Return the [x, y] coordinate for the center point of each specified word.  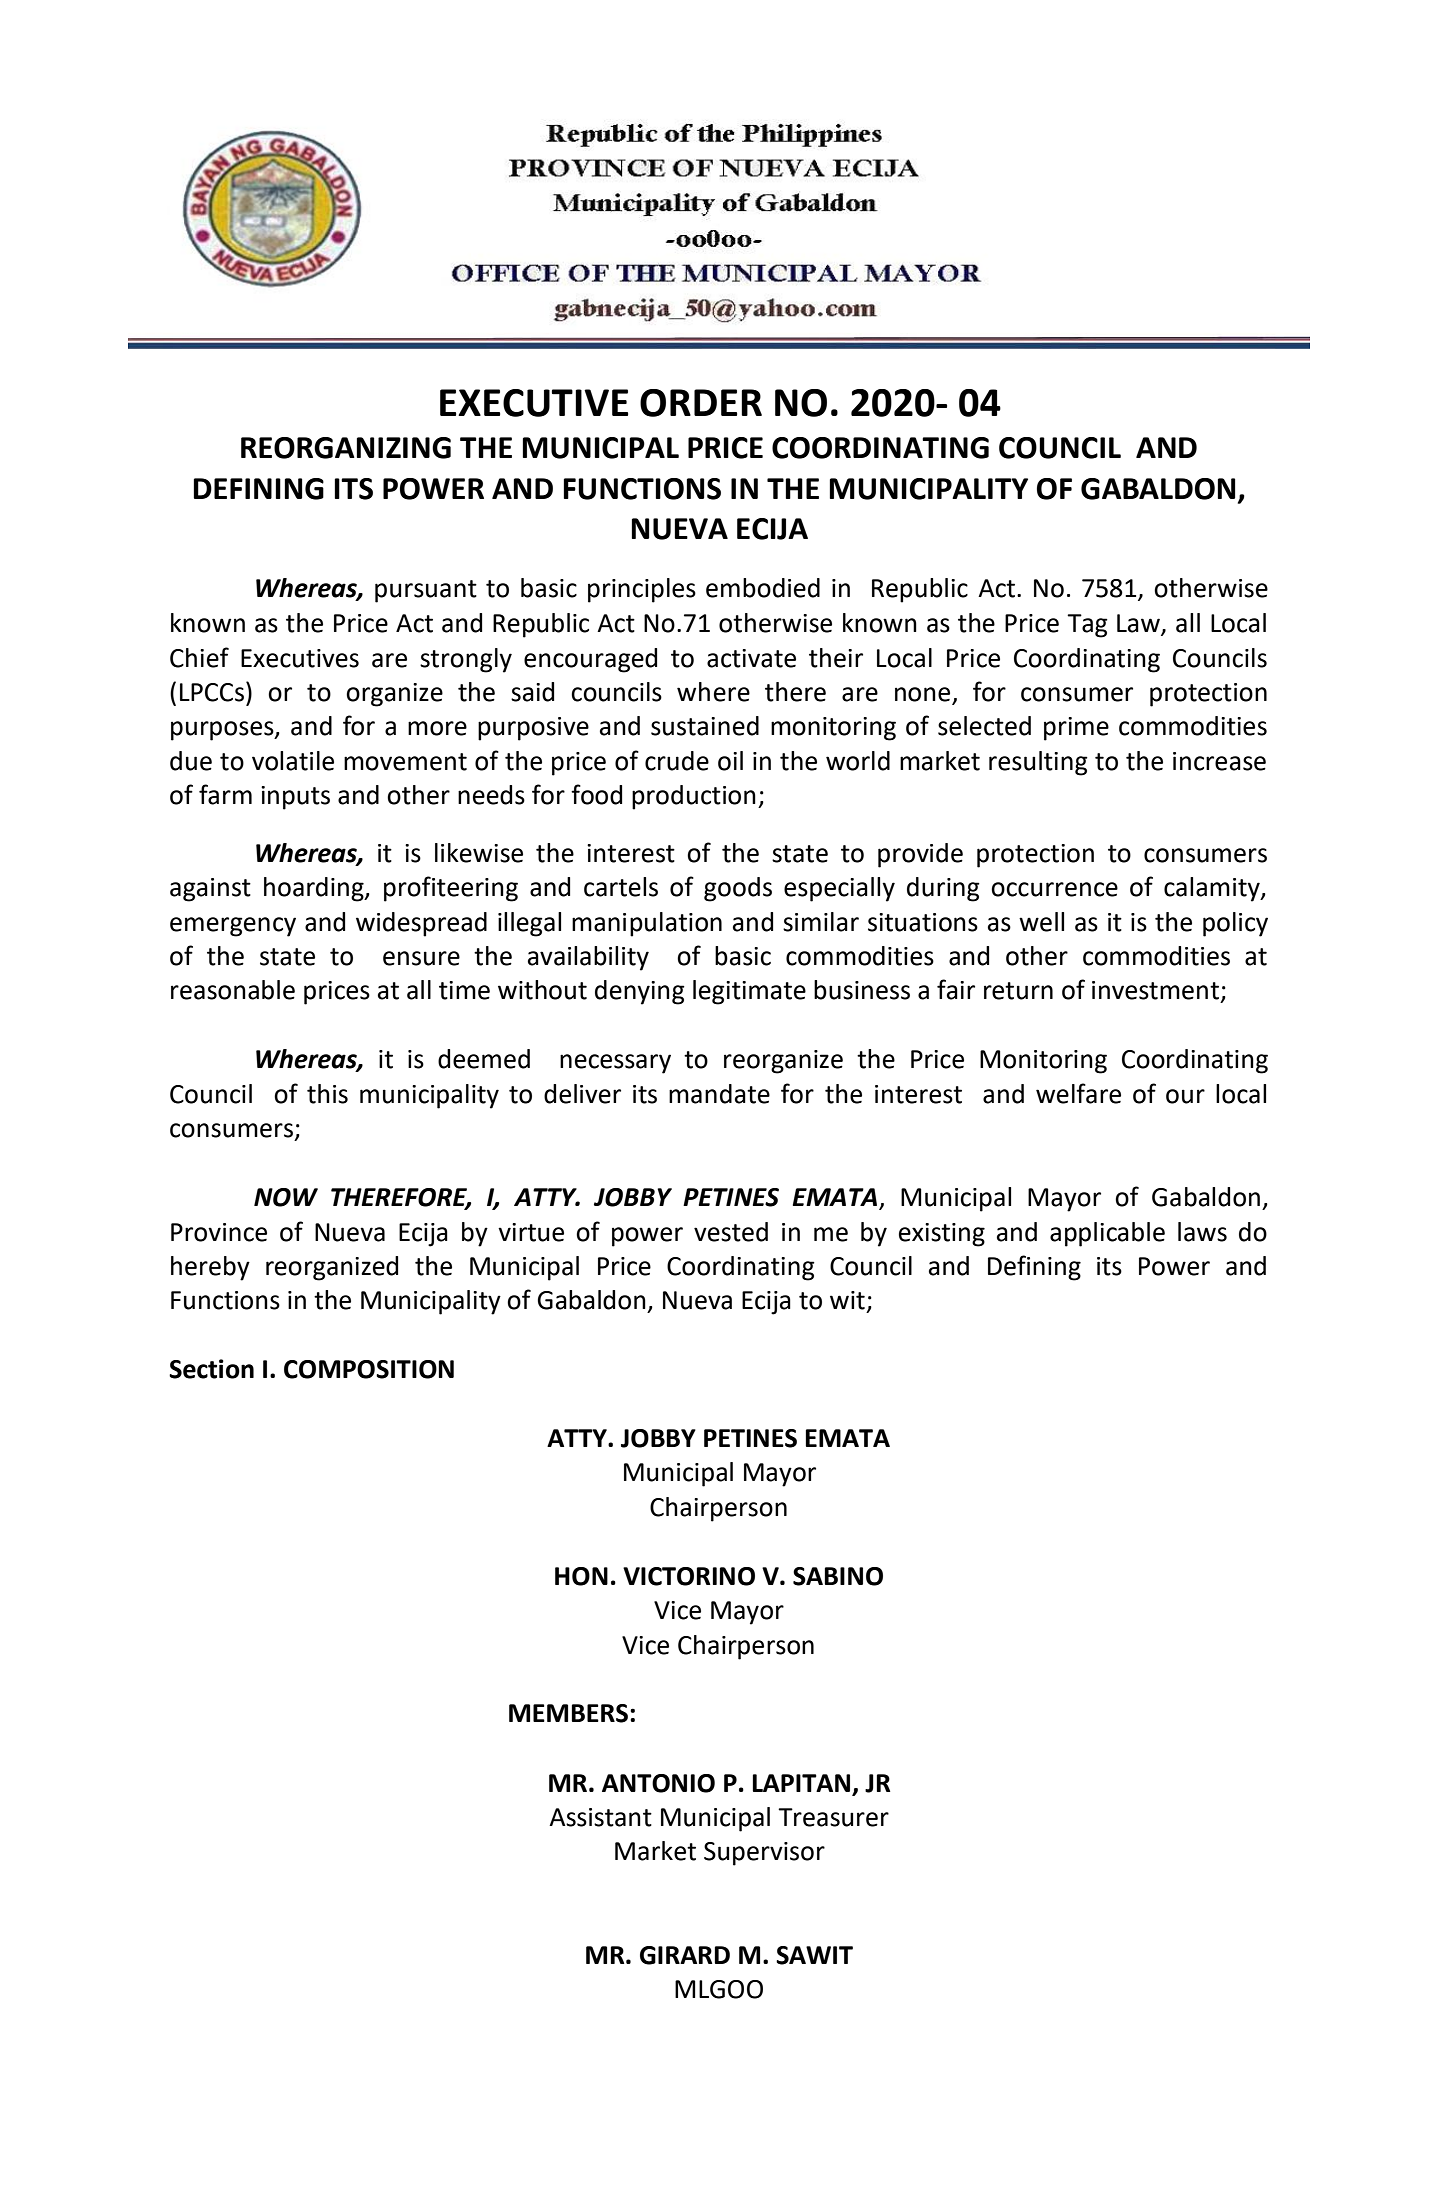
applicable [1107, 1234]
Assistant [600, 1817]
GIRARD [685, 1955]
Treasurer [833, 1817]
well [1041, 922]
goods [738, 889]
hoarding [315, 889]
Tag [1087, 626]
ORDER [701, 403]
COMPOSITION [369, 1369]
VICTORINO [689, 1576]
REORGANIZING [346, 448]
